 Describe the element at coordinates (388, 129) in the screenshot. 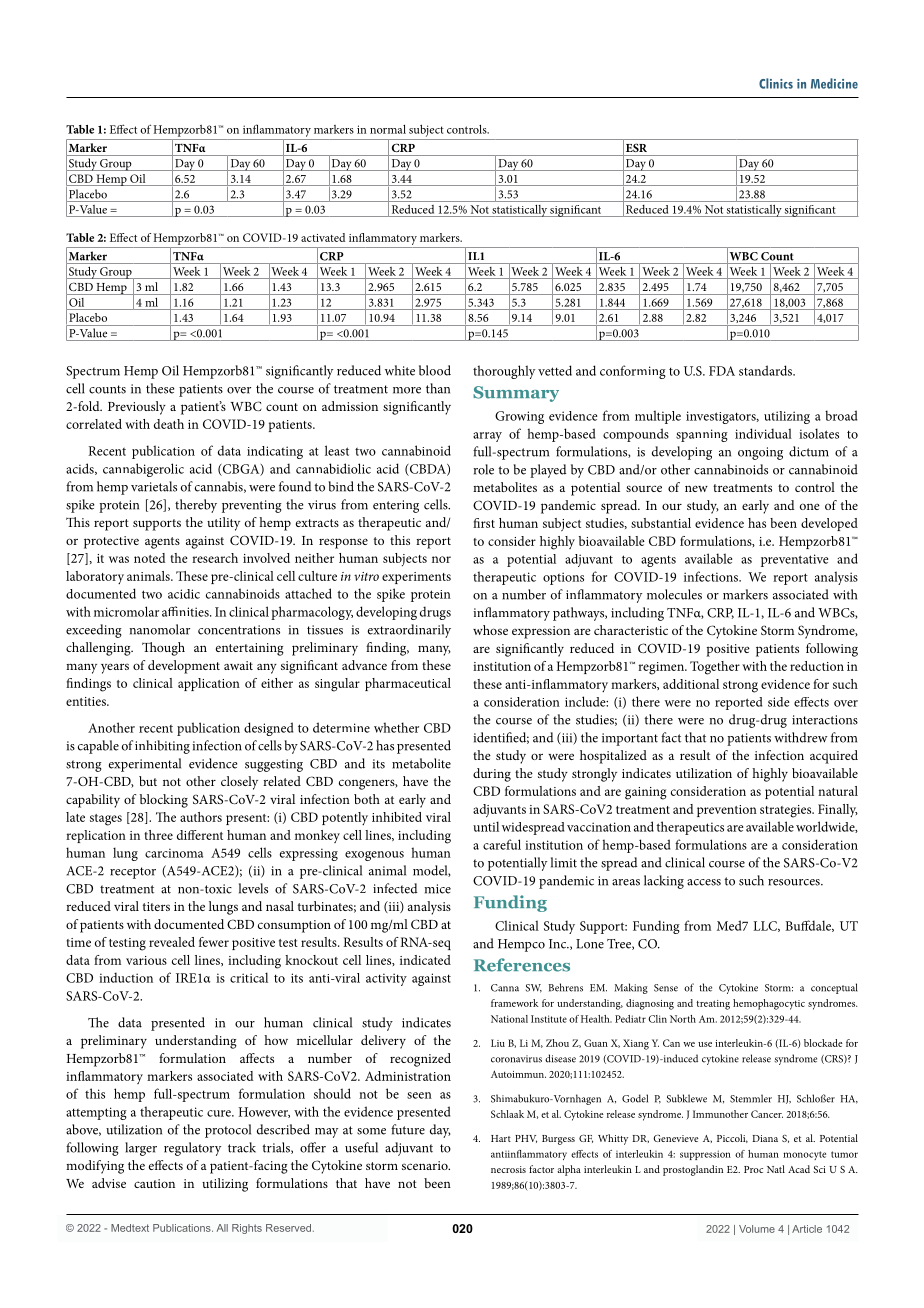

I see `normal` at that location.
